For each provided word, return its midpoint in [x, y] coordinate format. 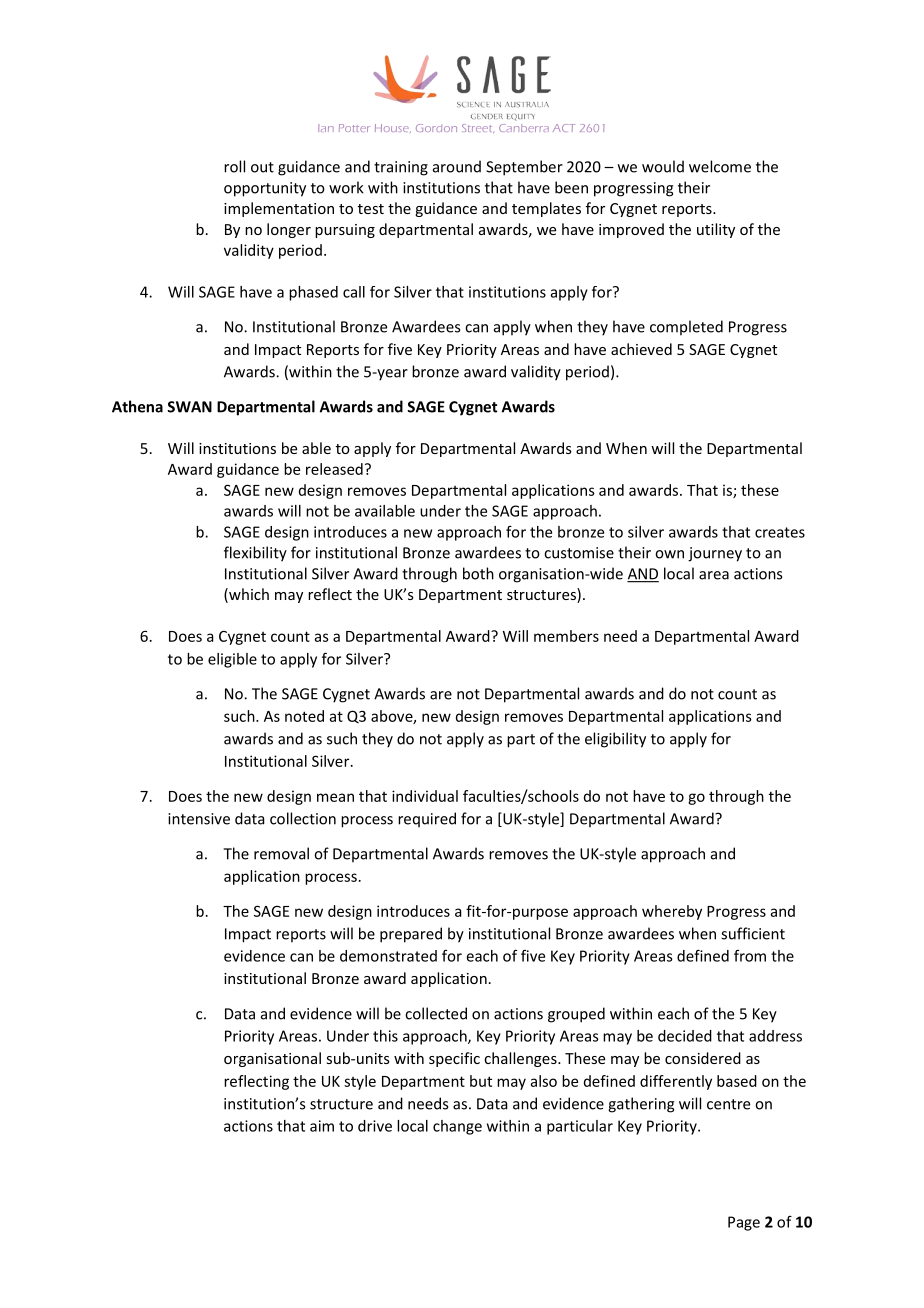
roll [234, 166]
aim [322, 1126]
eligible [232, 660]
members [566, 636]
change [457, 1127]
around [457, 166]
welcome [720, 166]
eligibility [615, 740]
